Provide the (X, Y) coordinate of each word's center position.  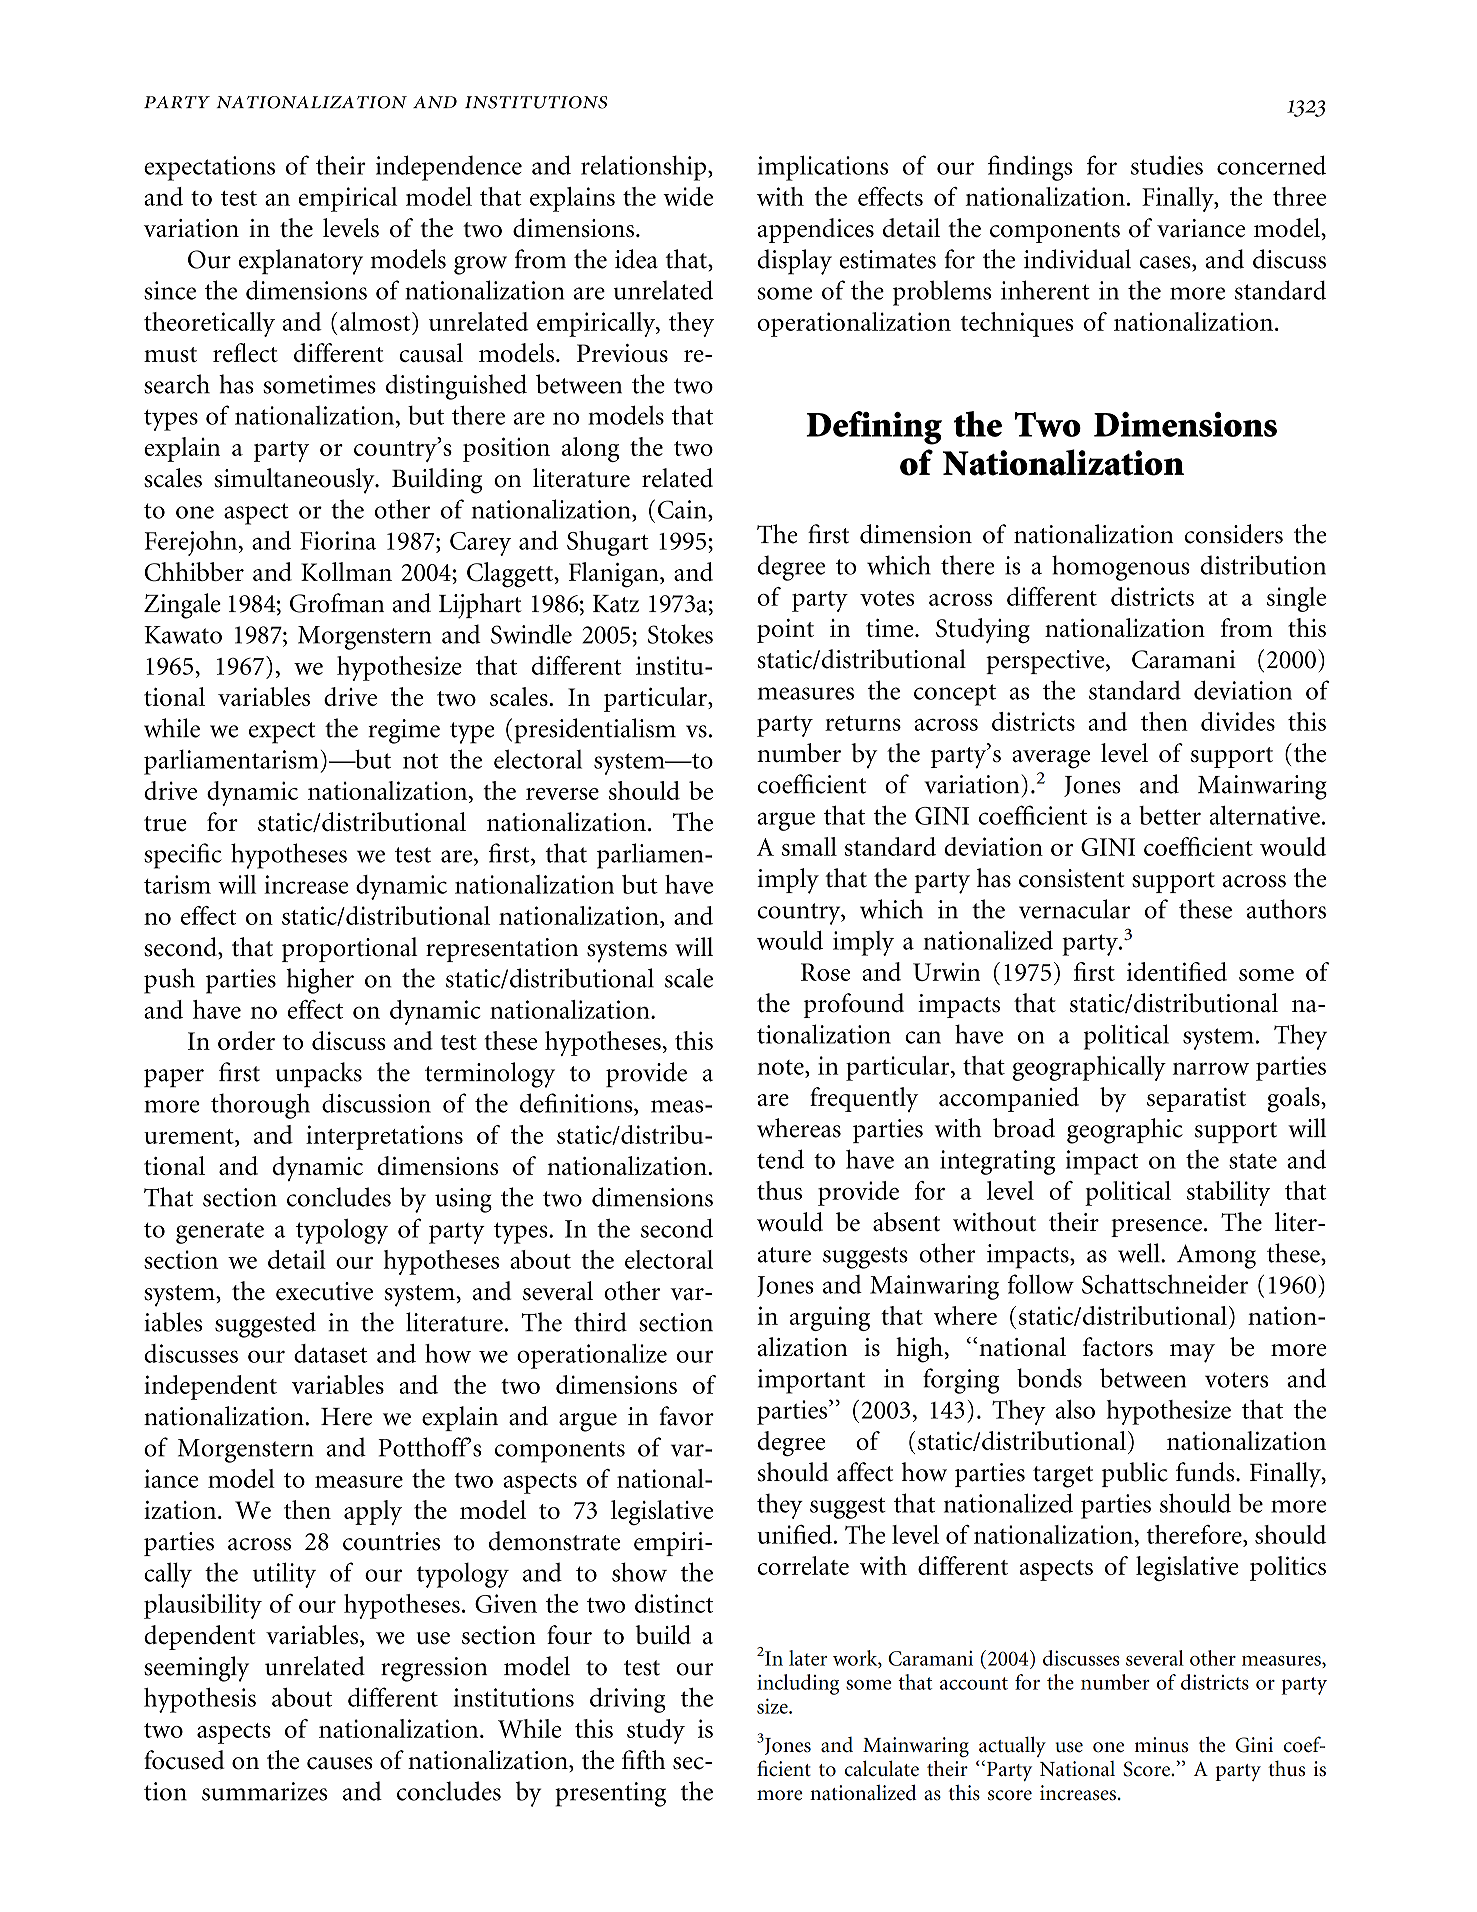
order (246, 1040)
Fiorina (338, 540)
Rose (825, 972)
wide (688, 196)
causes (340, 1763)
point (785, 631)
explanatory (301, 262)
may (1192, 1353)
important (811, 1381)
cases (1166, 262)
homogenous (1121, 568)
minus (1161, 1745)
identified (1177, 971)
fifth (644, 1760)
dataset (331, 1353)
